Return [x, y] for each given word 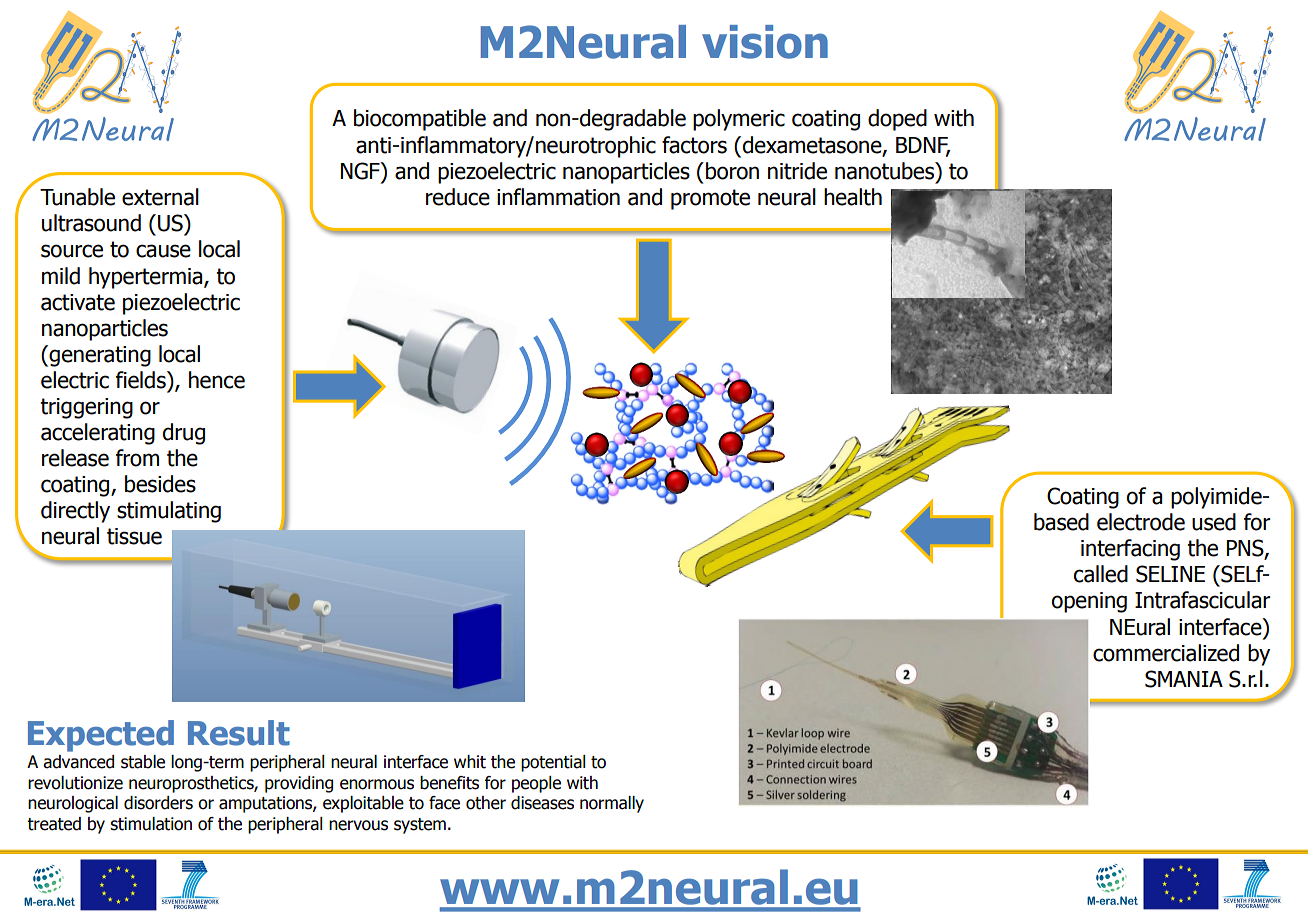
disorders [158, 803]
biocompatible [420, 120]
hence [217, 380]
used [1214, 522]
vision [765, 42]
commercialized [1166, 653]
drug [184, 434]
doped [897, 120]
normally [612, 804]
